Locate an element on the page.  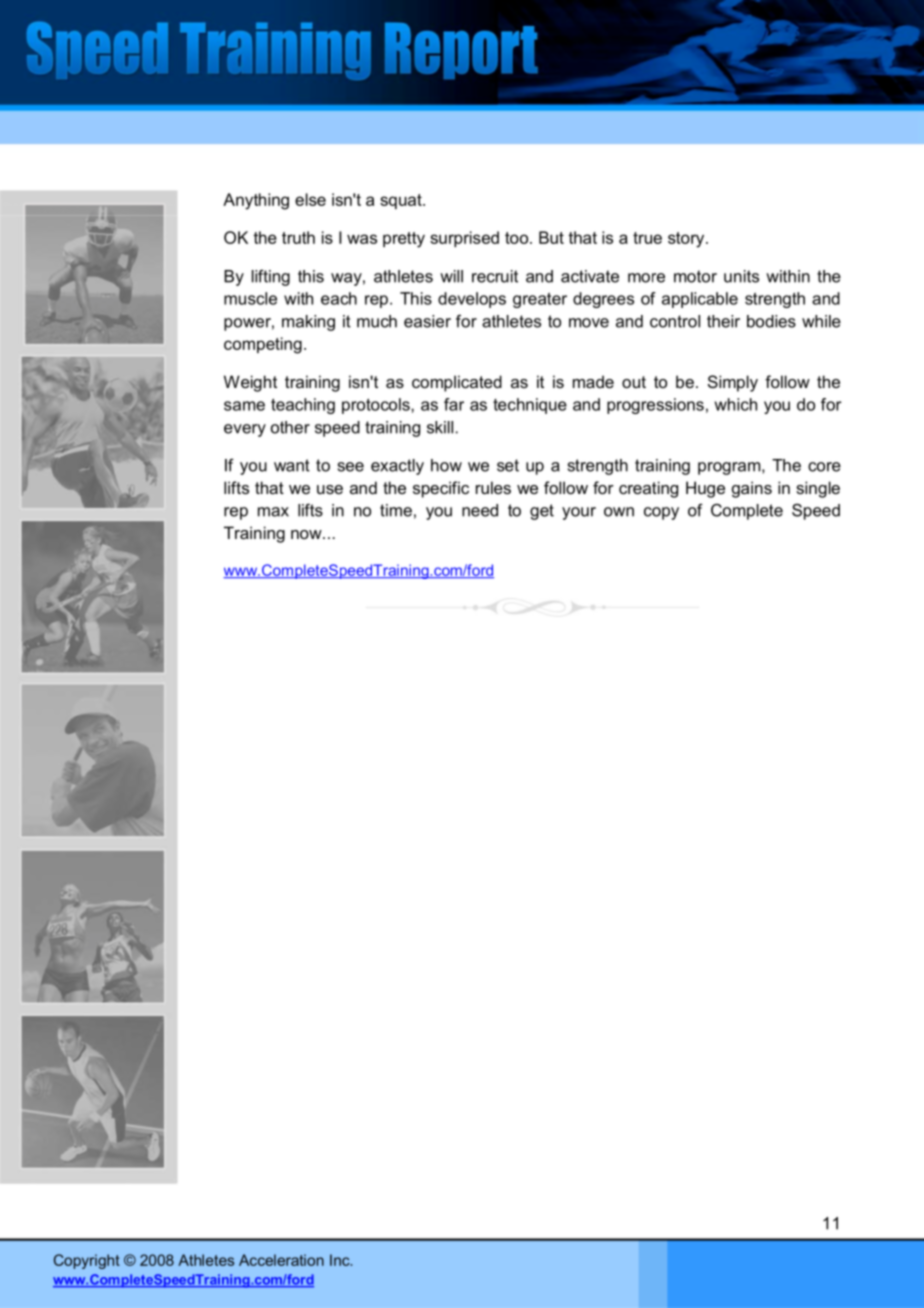
gains is located at coordinates (752, 489).
